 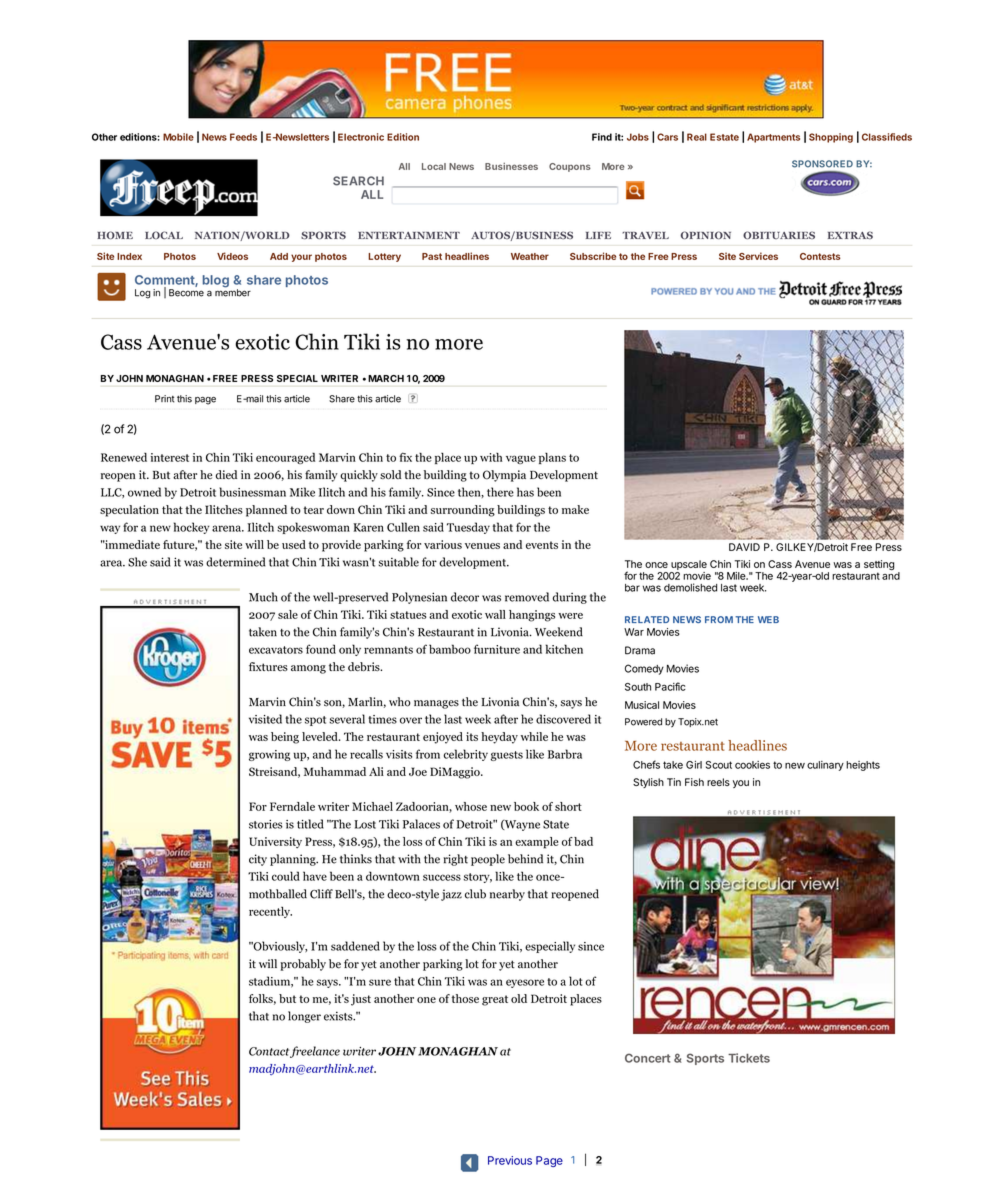 What do you see at coordinates (510, 1160) in the screenshot?
I see `Previous` at bounding box center [510, 1160].
